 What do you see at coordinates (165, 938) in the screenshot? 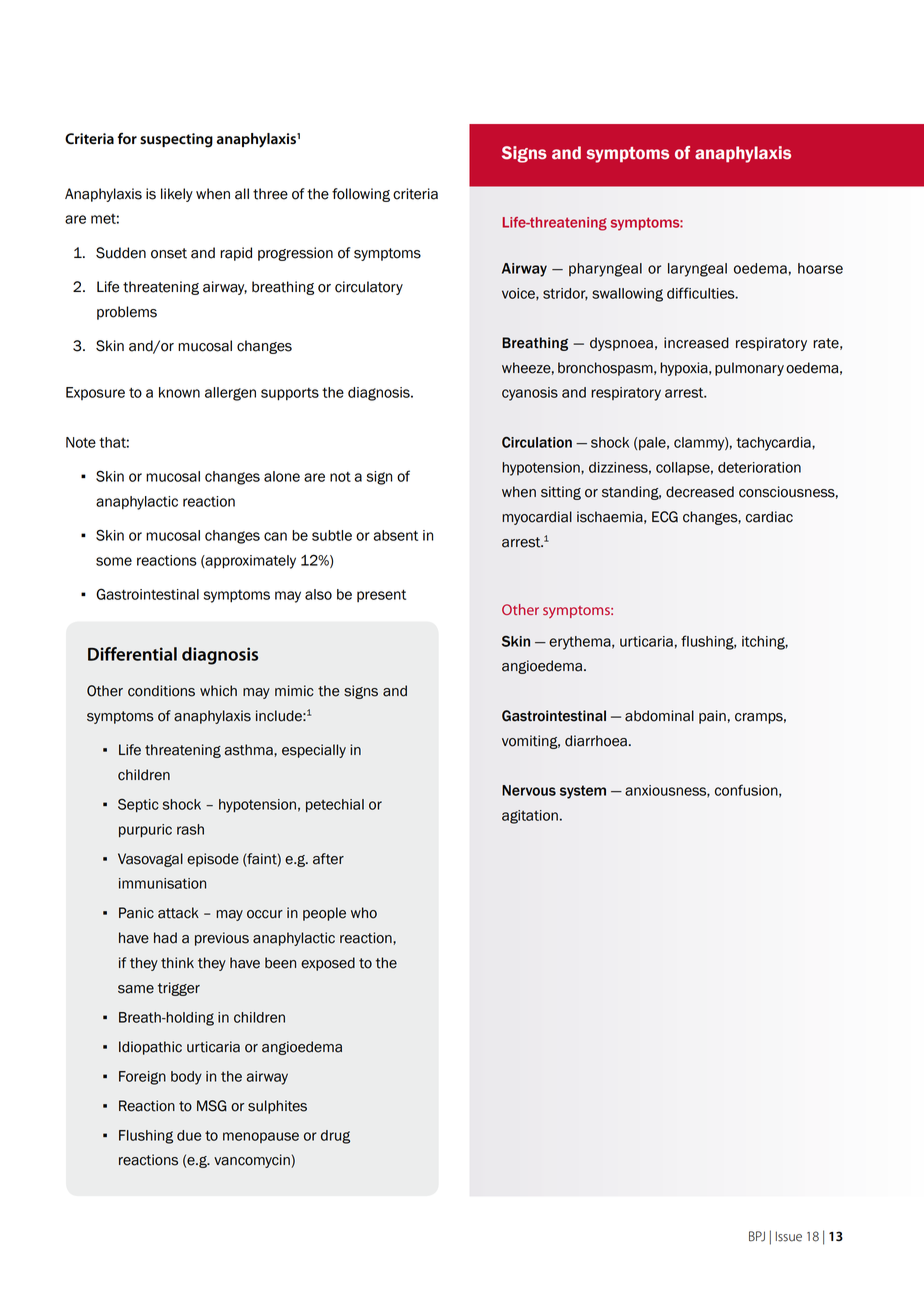
I see `had` at bounding box center [165, 938].
